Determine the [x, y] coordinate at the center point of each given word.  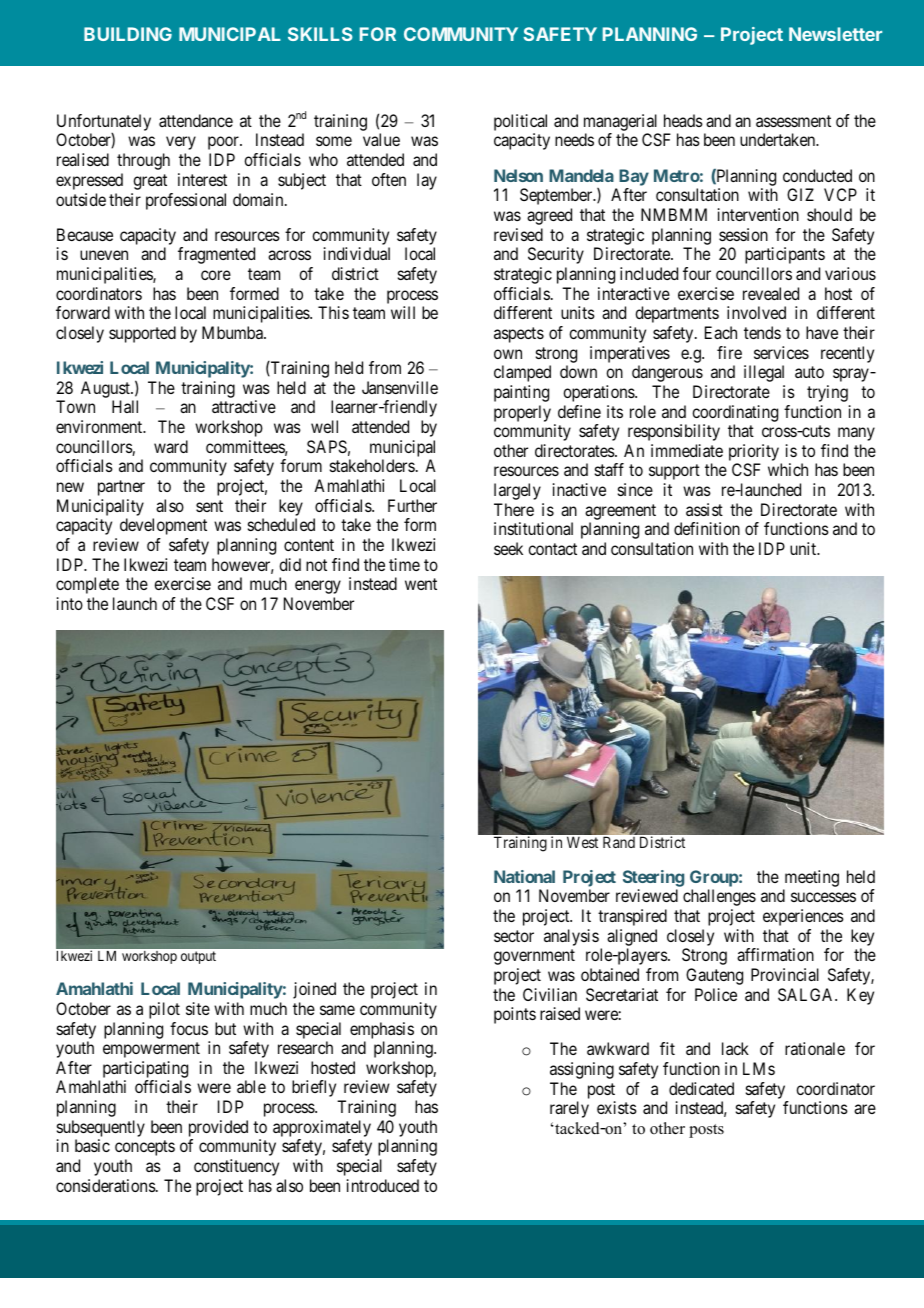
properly [522, 413]
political [520, 124]
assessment [793, 121]
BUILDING [128, 34]
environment [100, 426]
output [198, 957]
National [524, 876]
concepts [145, 1148]
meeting [812, 878]
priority [755, 454]
